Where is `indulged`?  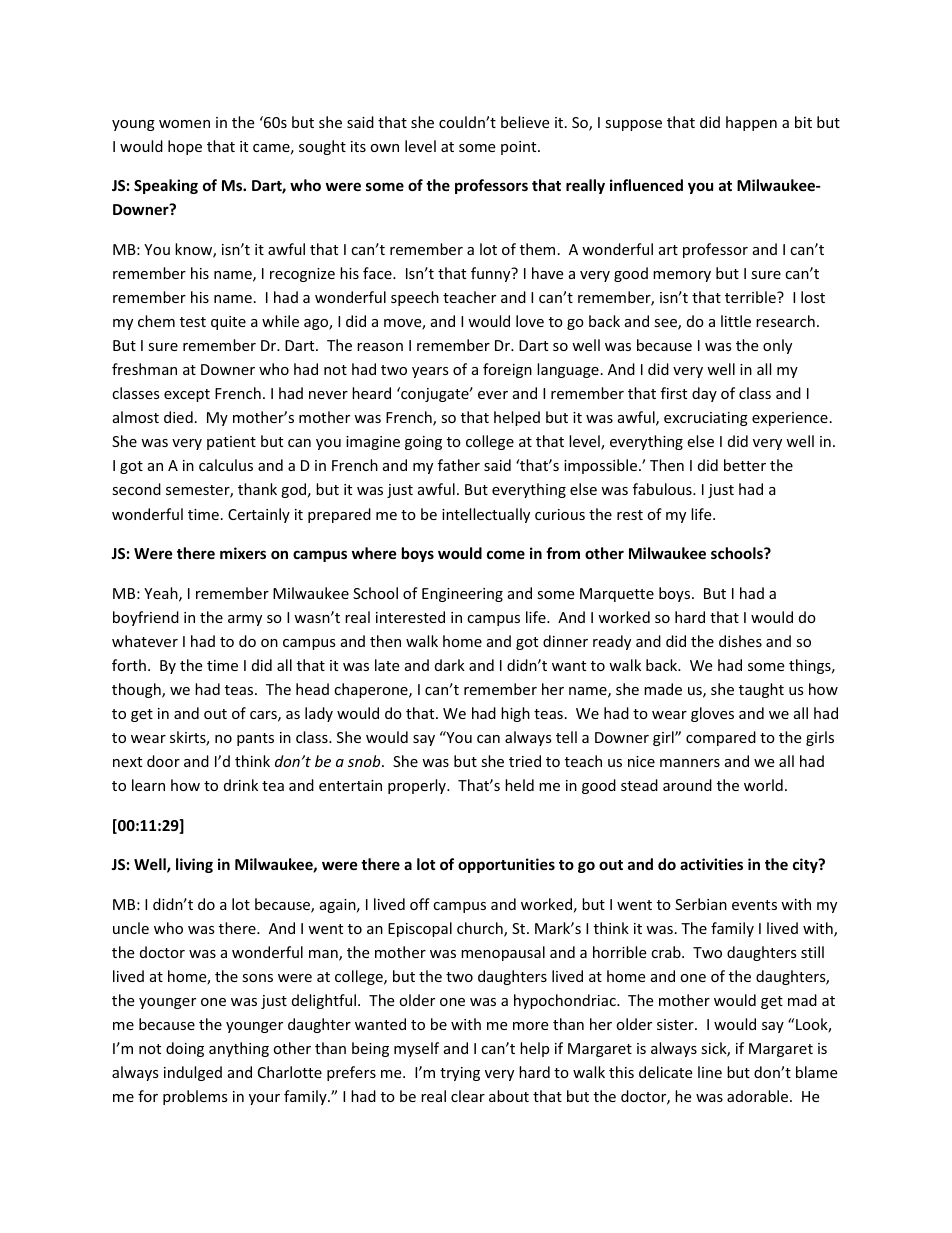
indulged is located at coordinates (193, 1073).
